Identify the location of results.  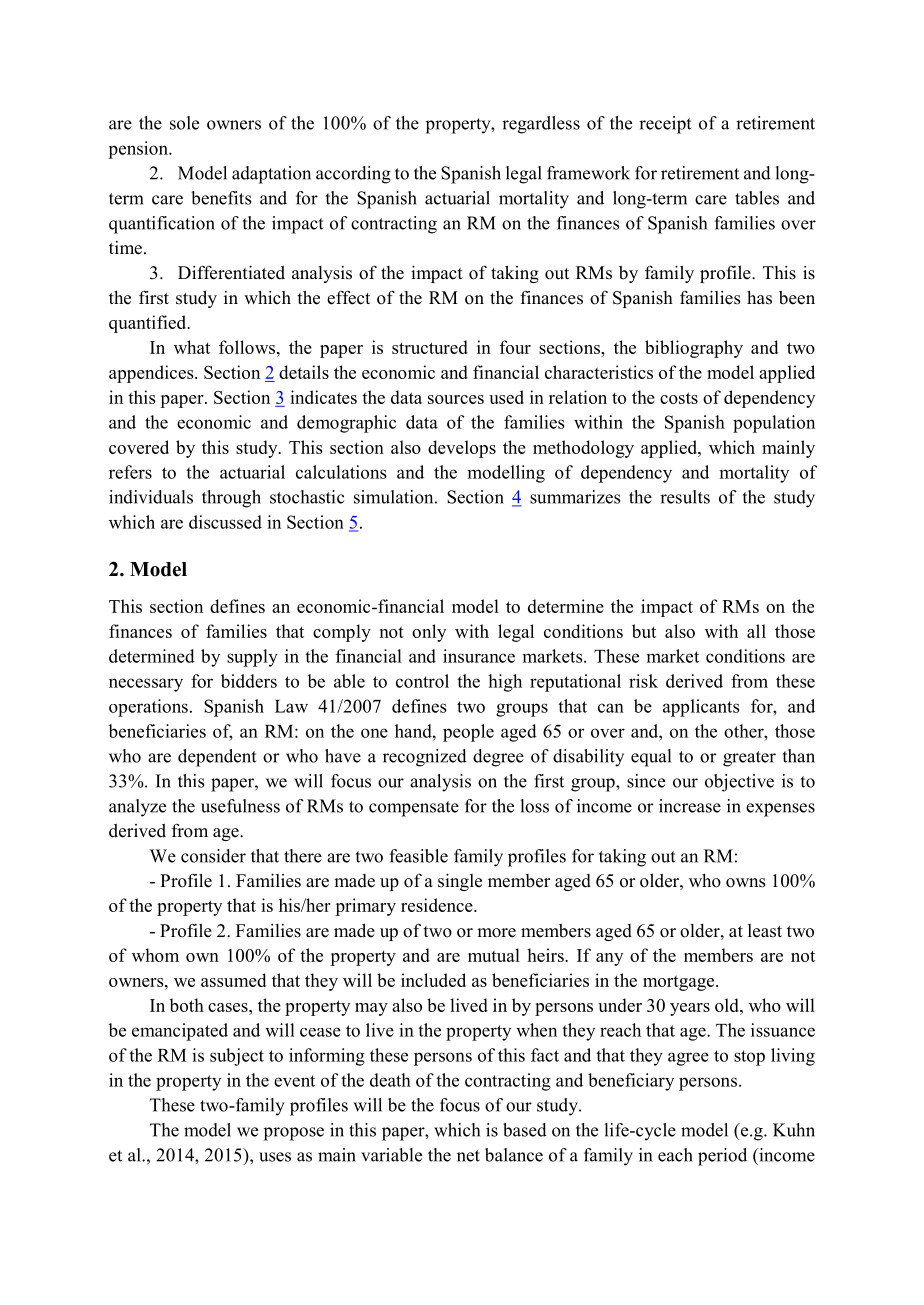
(685, 497).
